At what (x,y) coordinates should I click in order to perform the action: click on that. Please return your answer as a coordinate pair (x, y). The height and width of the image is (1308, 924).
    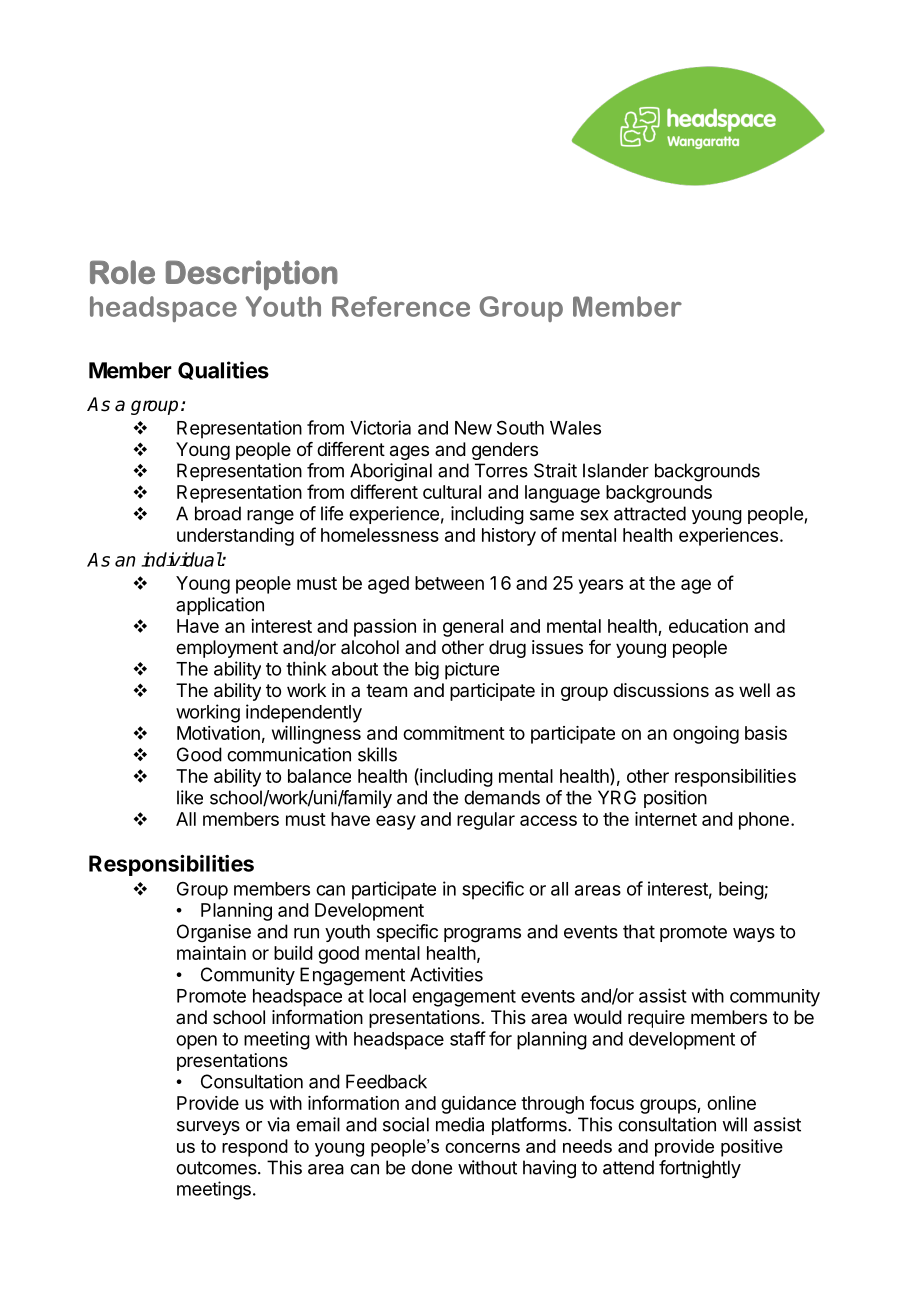
    Looking at the image, I should click on (639, 931).
